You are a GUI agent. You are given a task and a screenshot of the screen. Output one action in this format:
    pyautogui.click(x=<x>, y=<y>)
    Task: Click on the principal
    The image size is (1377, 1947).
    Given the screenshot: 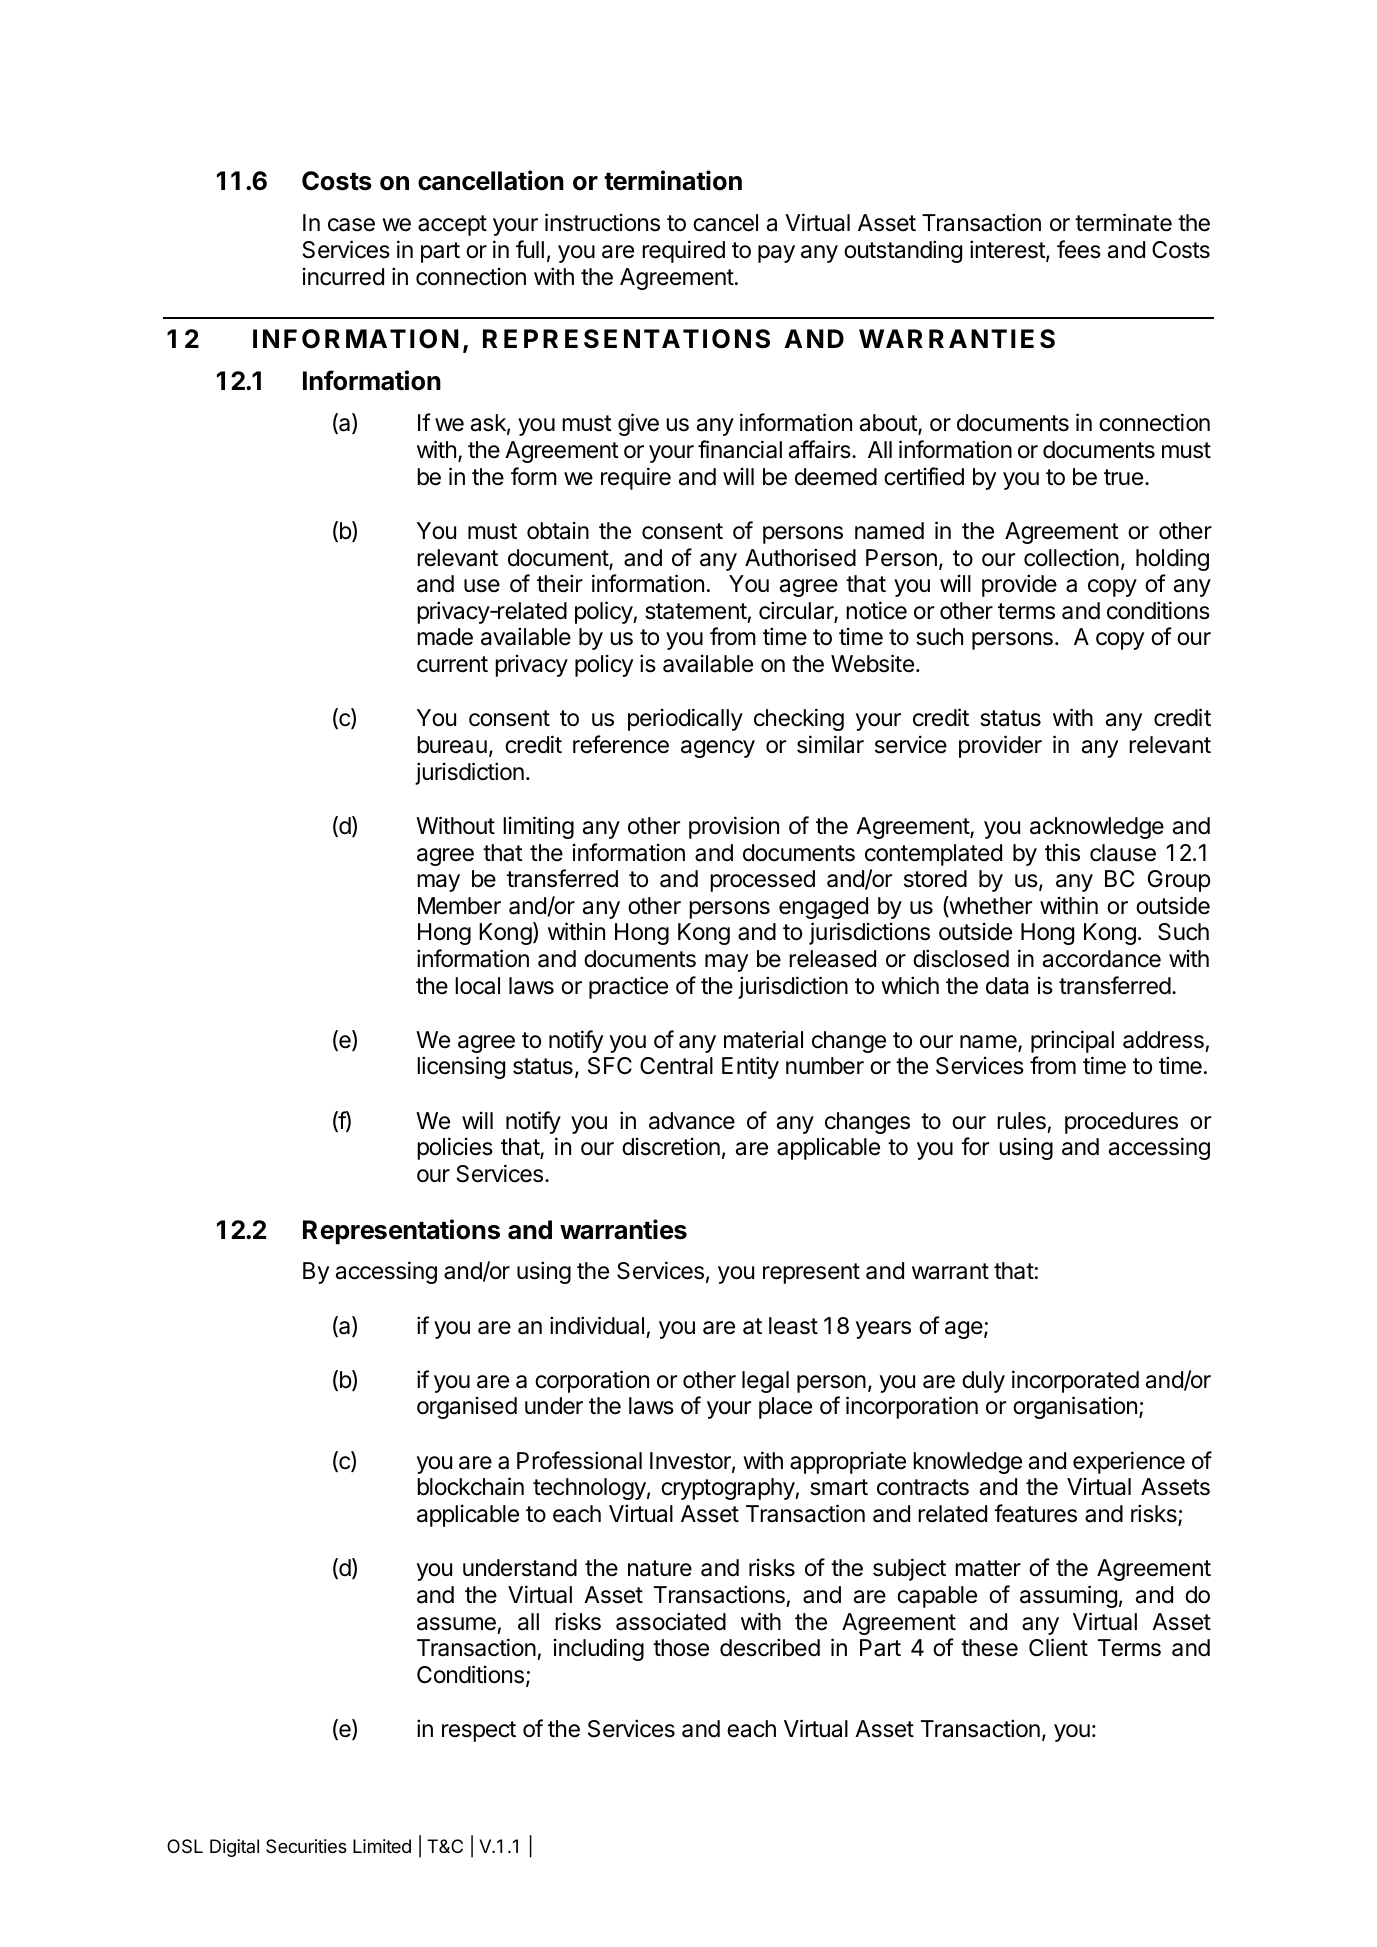 What is the action you would take?
    pyautogui.click(x=1072, y=1041)
